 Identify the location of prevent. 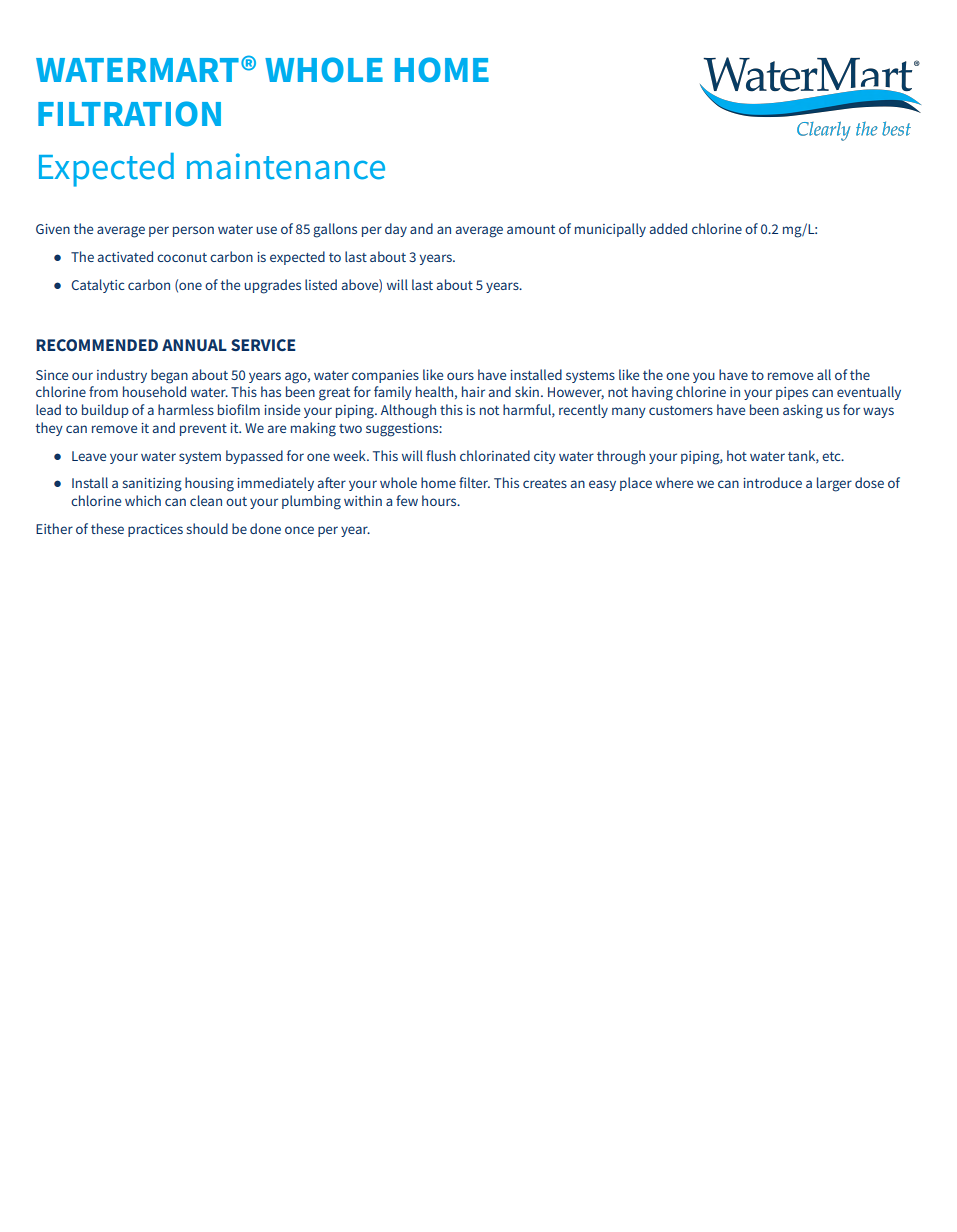
(203, 430).
